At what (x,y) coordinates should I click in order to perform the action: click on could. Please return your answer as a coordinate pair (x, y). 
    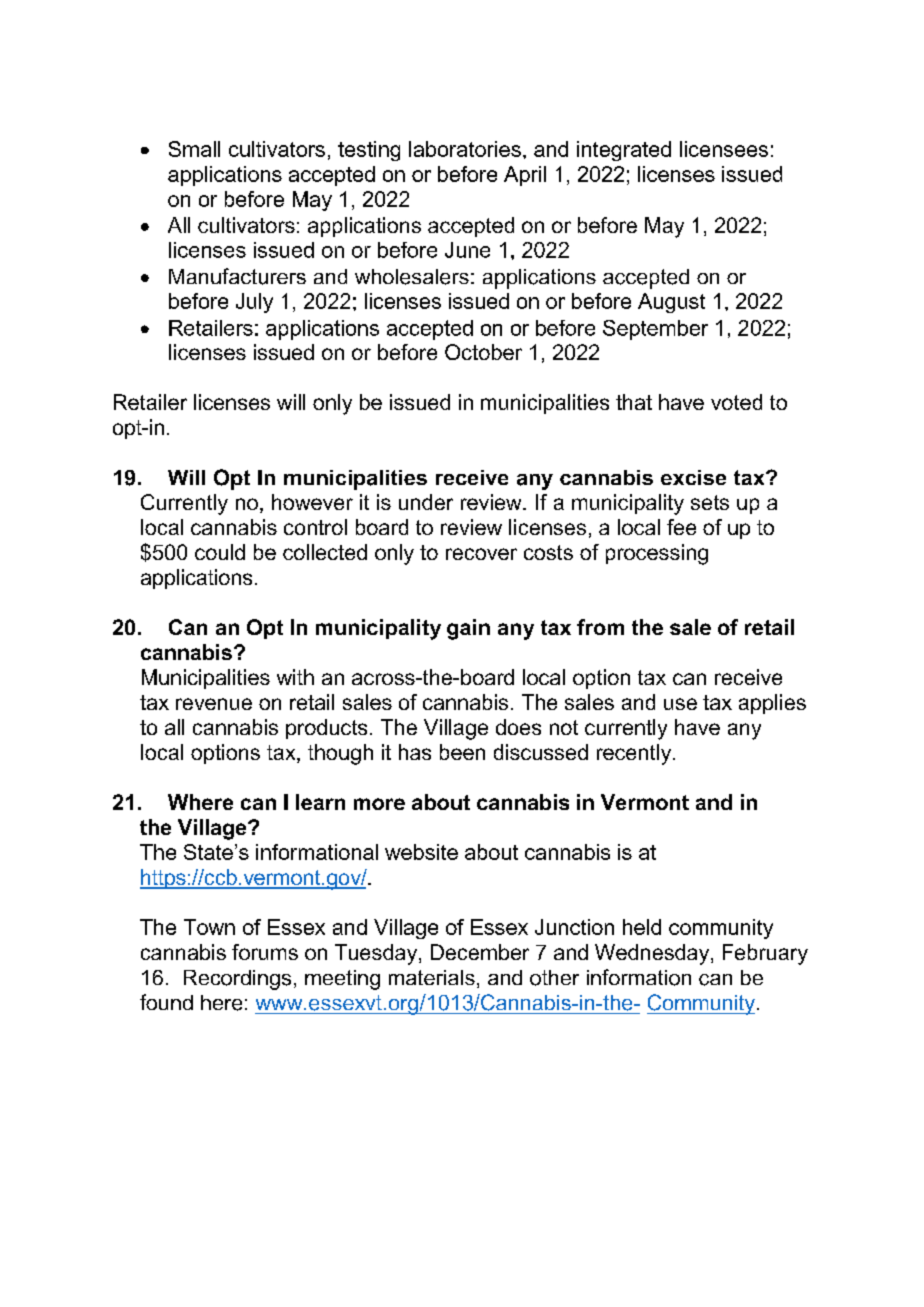
    Looking at the image, I should click on (220, 552).
